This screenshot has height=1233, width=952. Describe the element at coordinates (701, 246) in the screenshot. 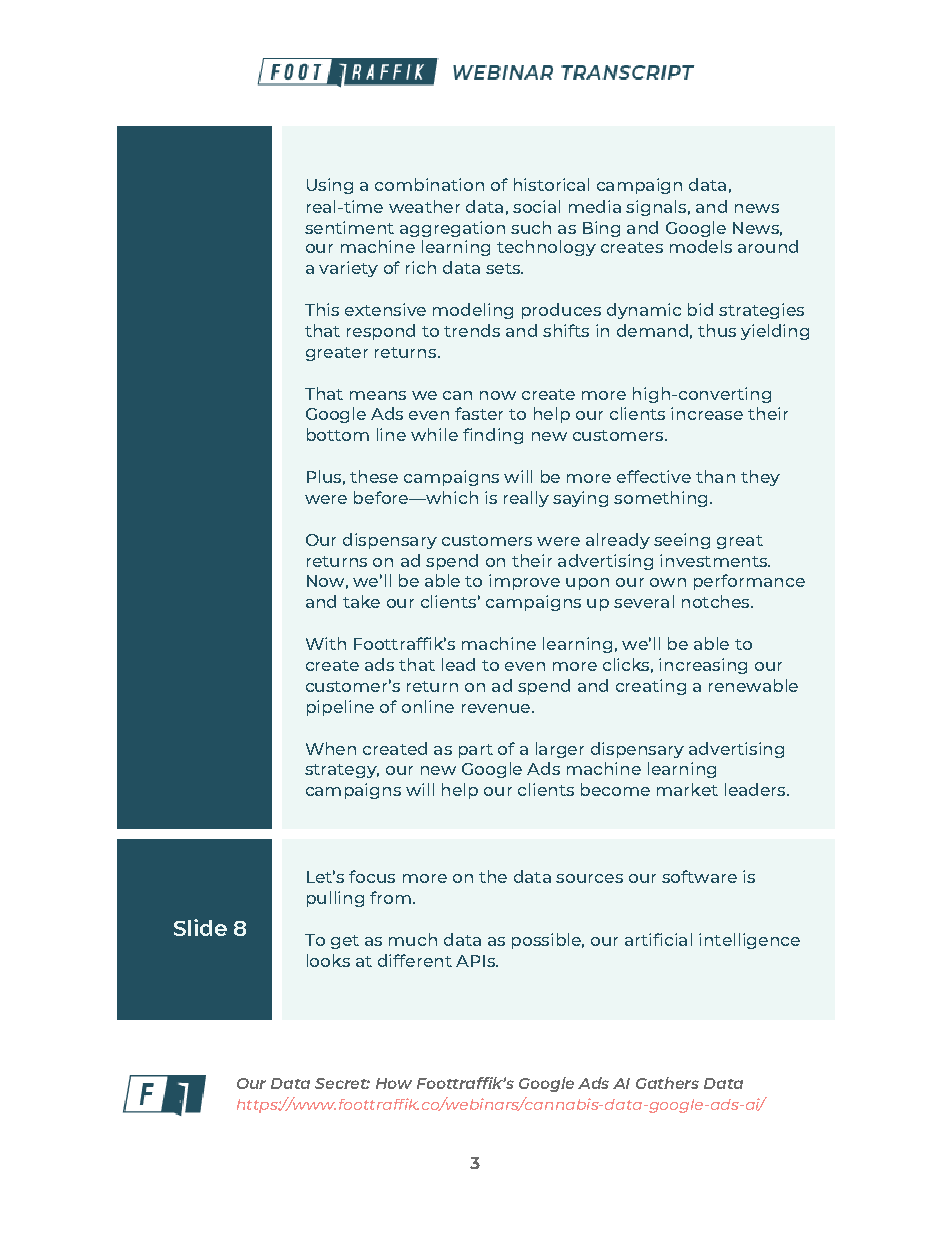

I see `models` at that location.
